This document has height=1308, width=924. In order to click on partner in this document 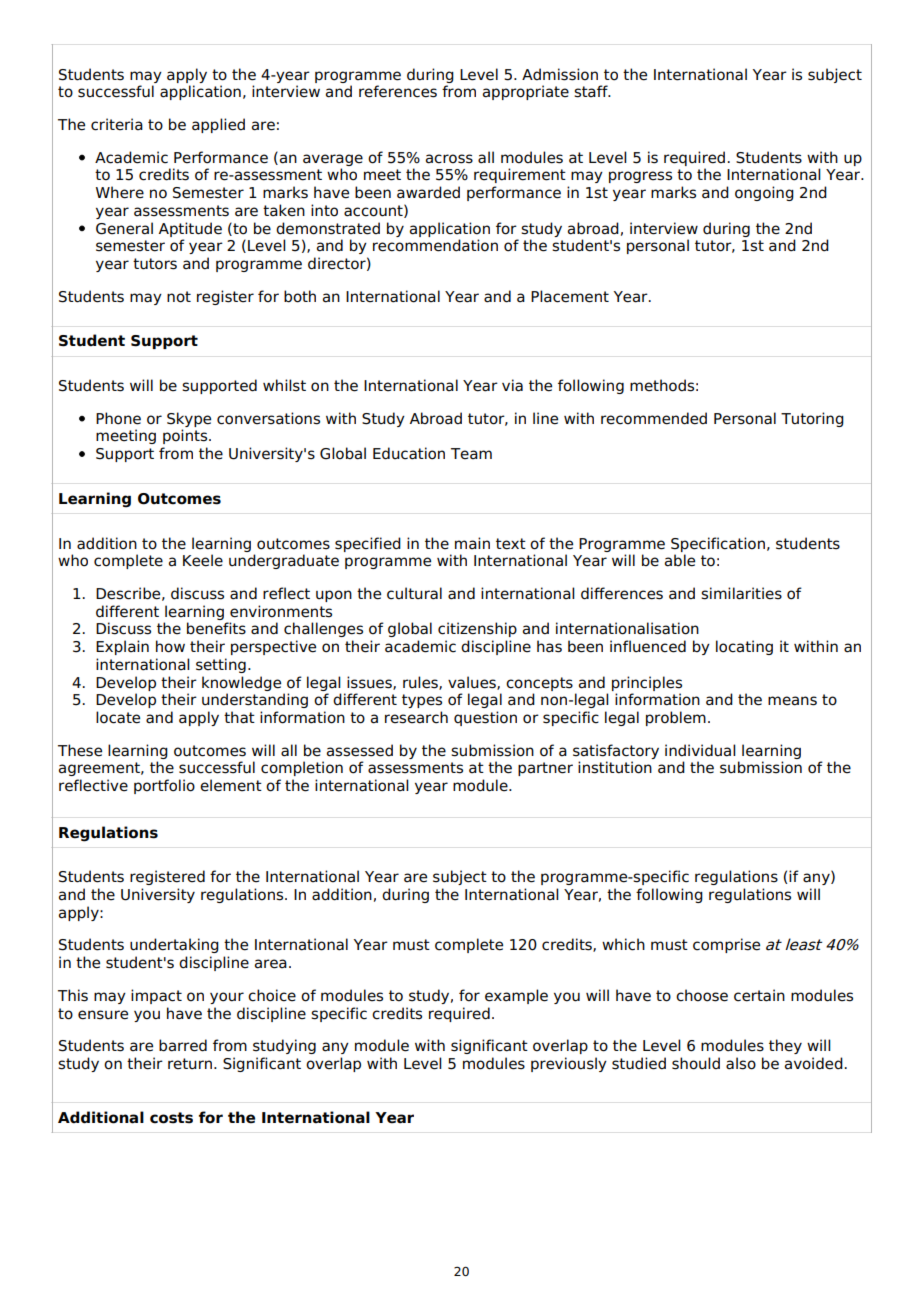, I will do `click(545, 769)`.
